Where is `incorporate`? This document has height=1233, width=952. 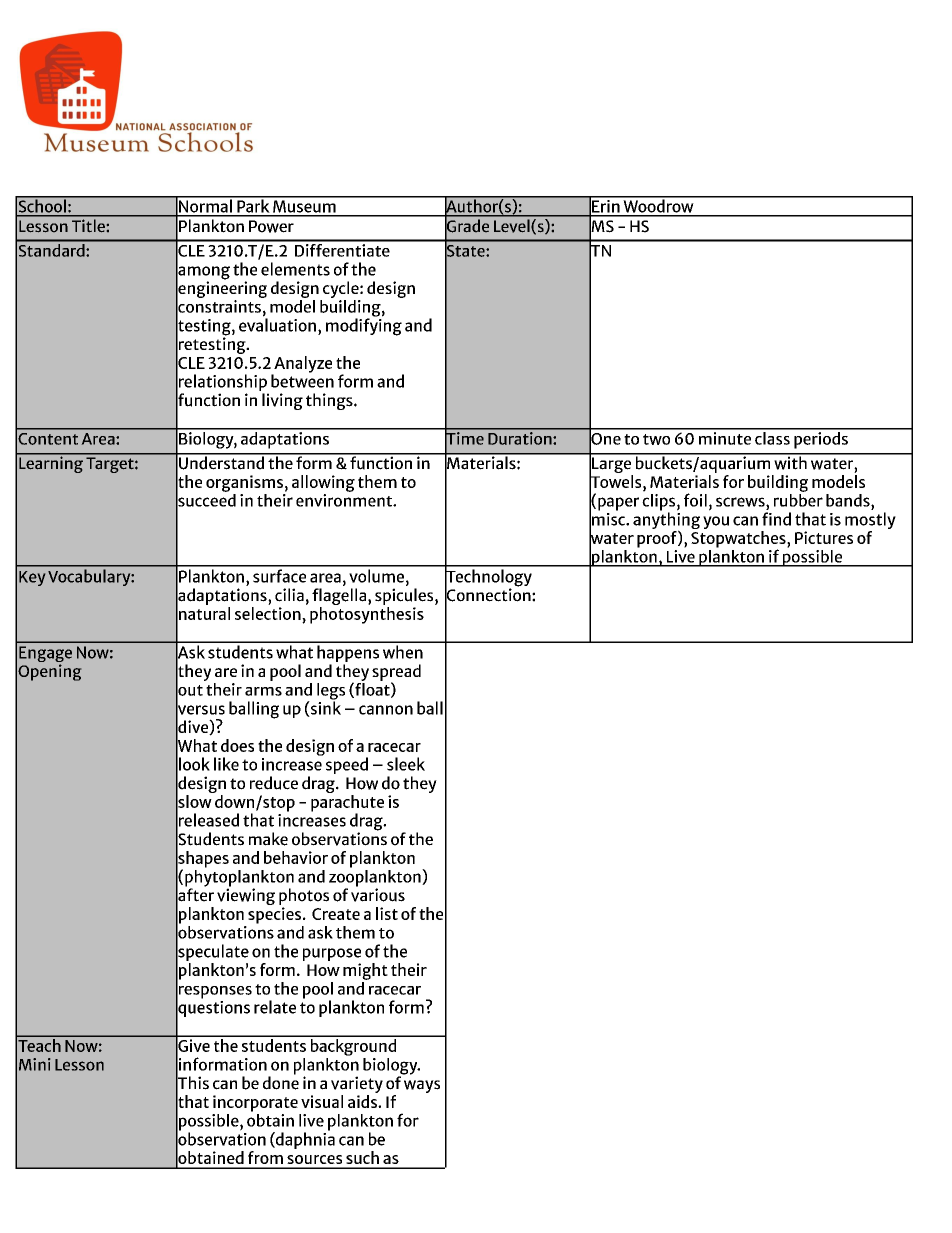 incorporate is located at coordinates (255, 1103).
